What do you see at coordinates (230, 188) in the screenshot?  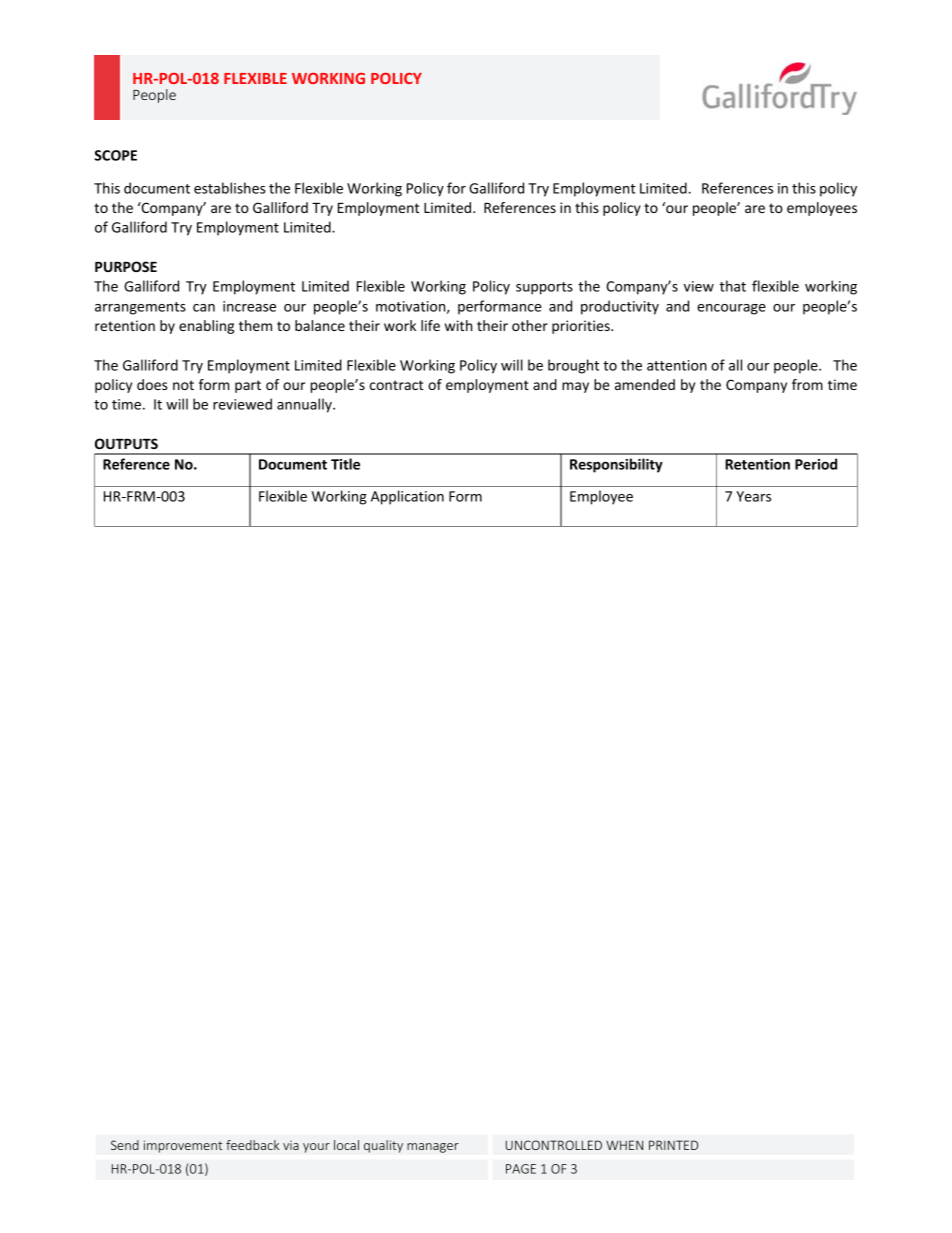 I see `establishes` at bounding box center [230, 188].
